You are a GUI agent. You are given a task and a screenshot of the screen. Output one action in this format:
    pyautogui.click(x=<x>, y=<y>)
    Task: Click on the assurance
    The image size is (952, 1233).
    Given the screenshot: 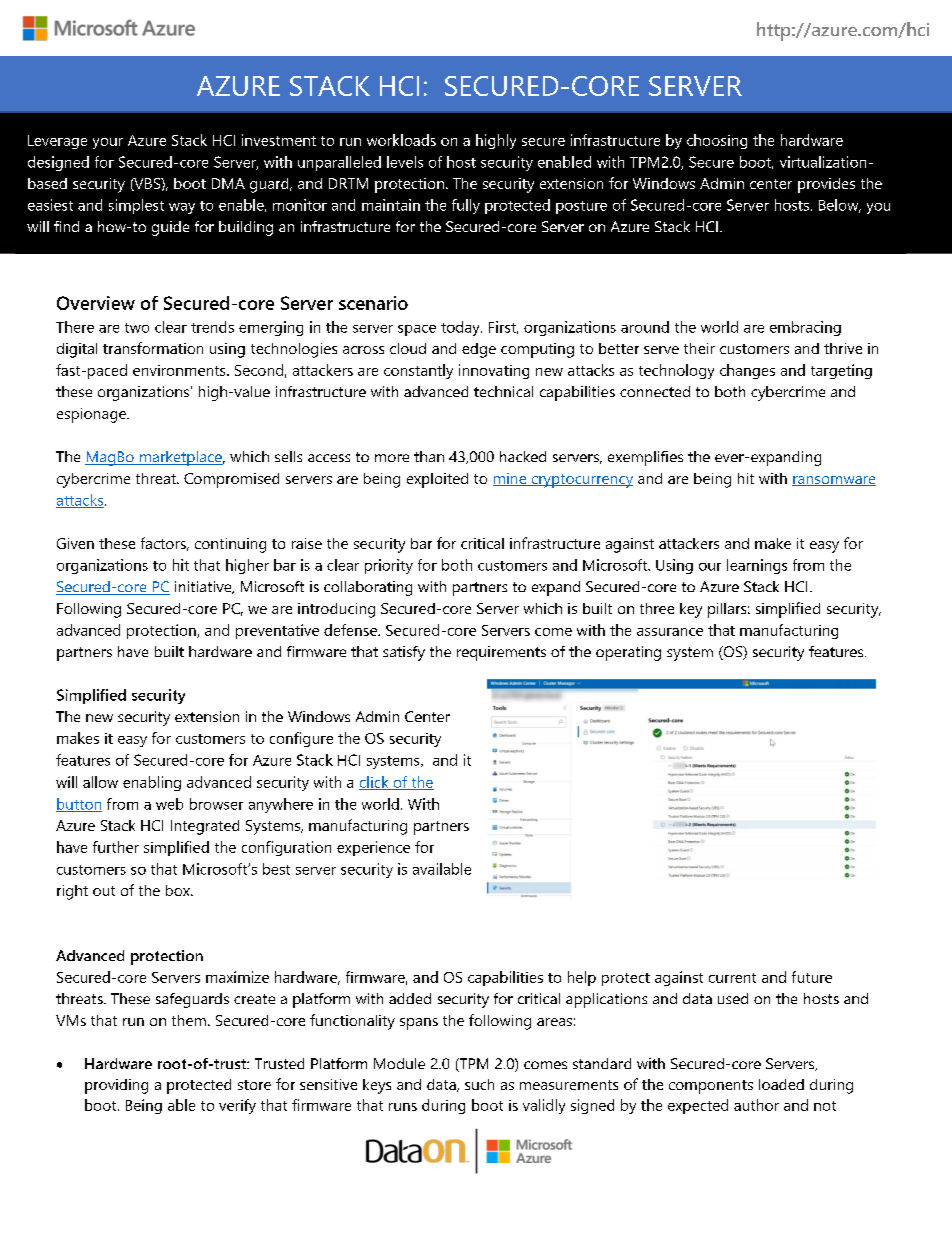 What is the action you would take?
    pyautogui.click(x=670, y=632)
